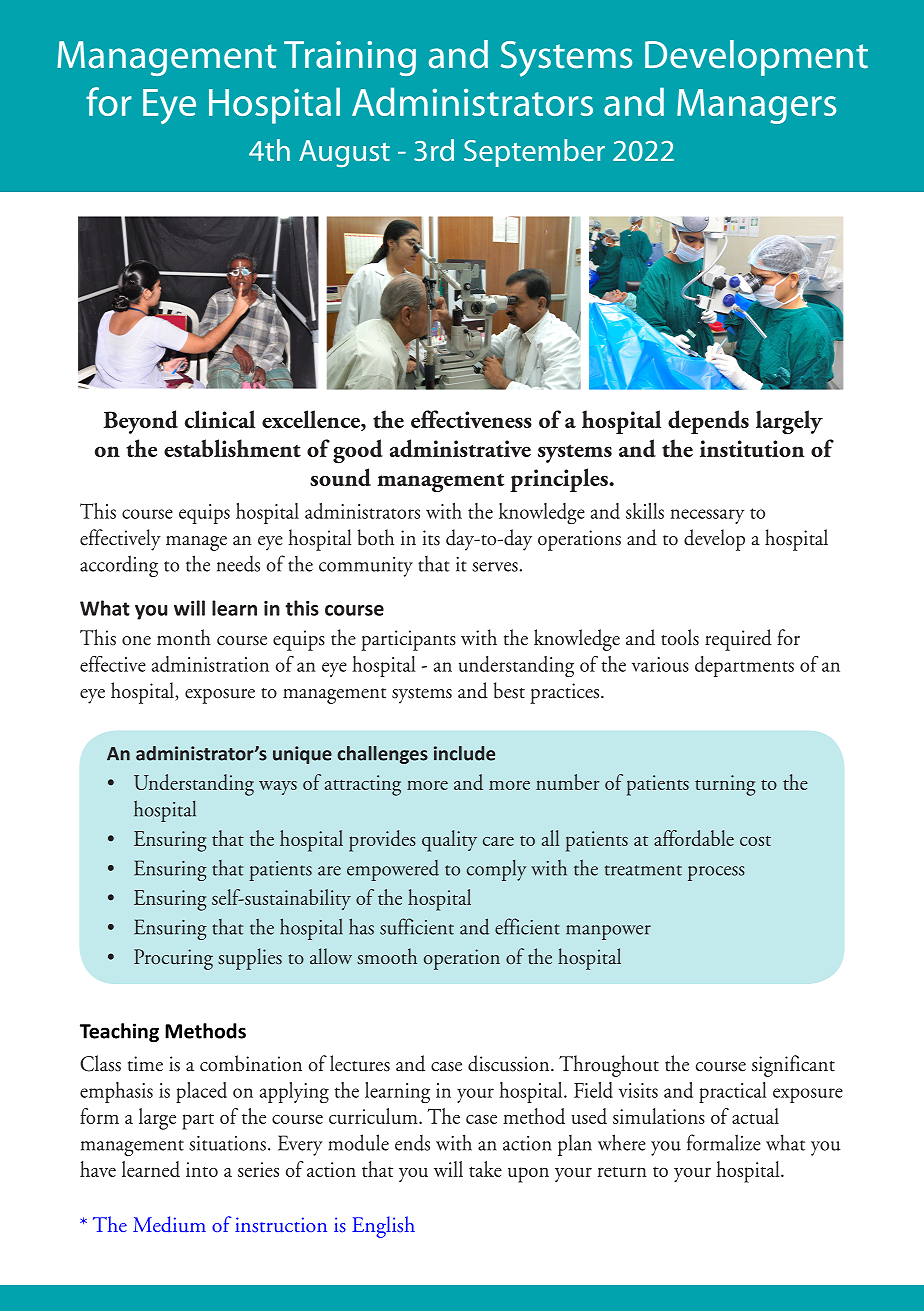 The image size is (924, 1311). Describe the element at coordinates (534, 153) in the document. I see `September` at that location.
